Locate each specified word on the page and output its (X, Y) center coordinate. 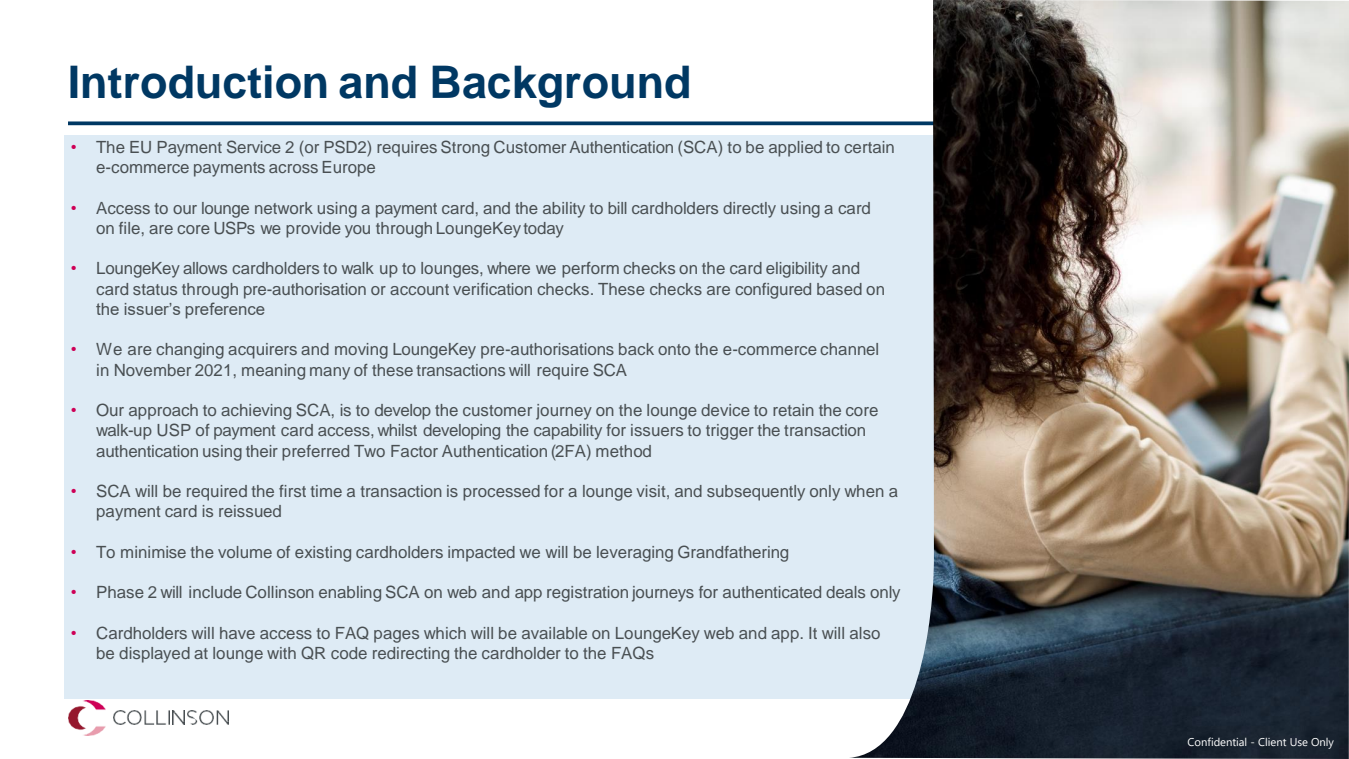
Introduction (198, 82)
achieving (256, 412)
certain (869, 147)
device (725, 410)
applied (795, 149)
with (281, 653)
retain (793, 410)
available (554, 633)
